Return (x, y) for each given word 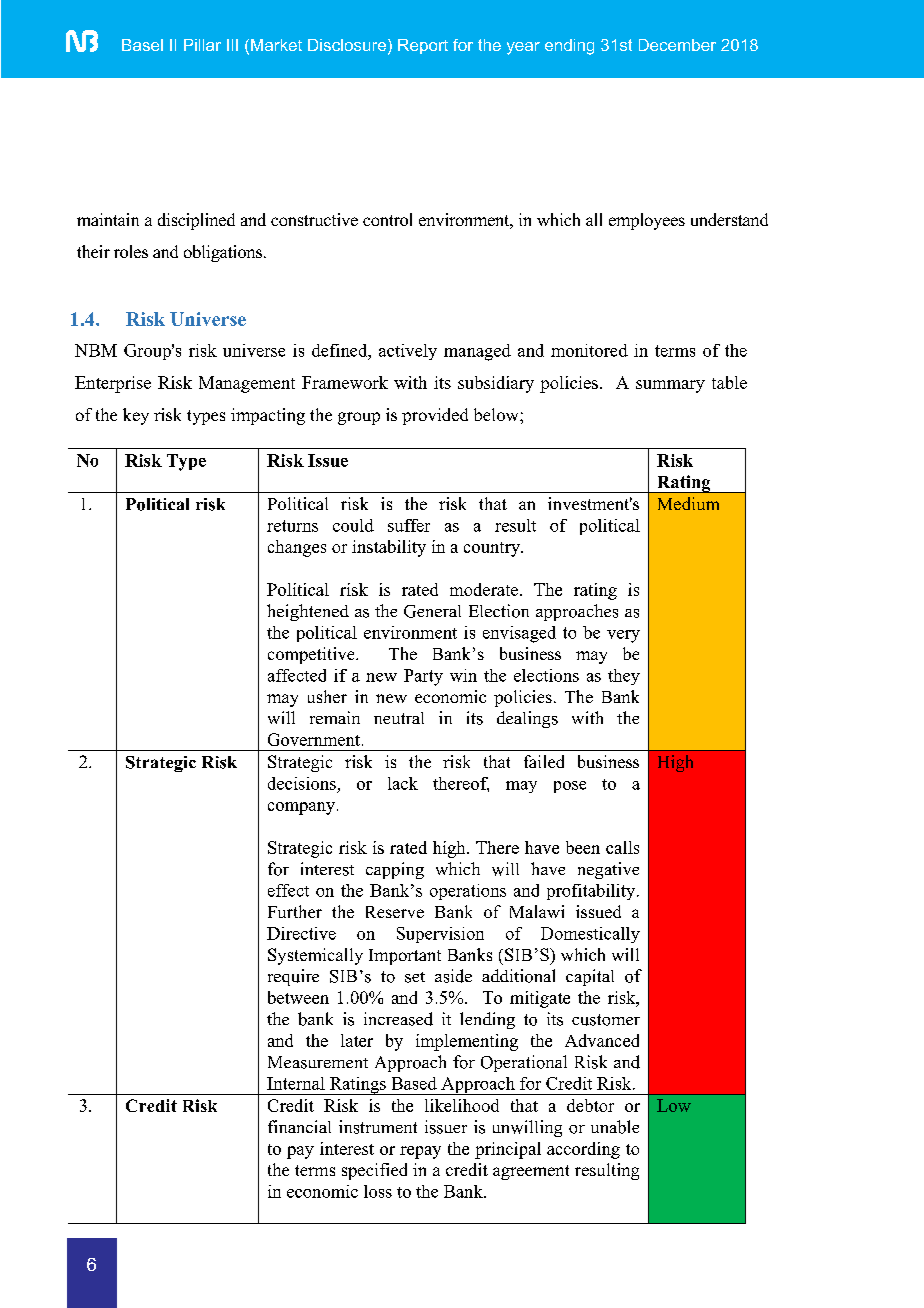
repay (420, 1152)
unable (615, 1127)
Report (423, 46)
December (677, 45)
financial (299, 1126)
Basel (142, 45)
